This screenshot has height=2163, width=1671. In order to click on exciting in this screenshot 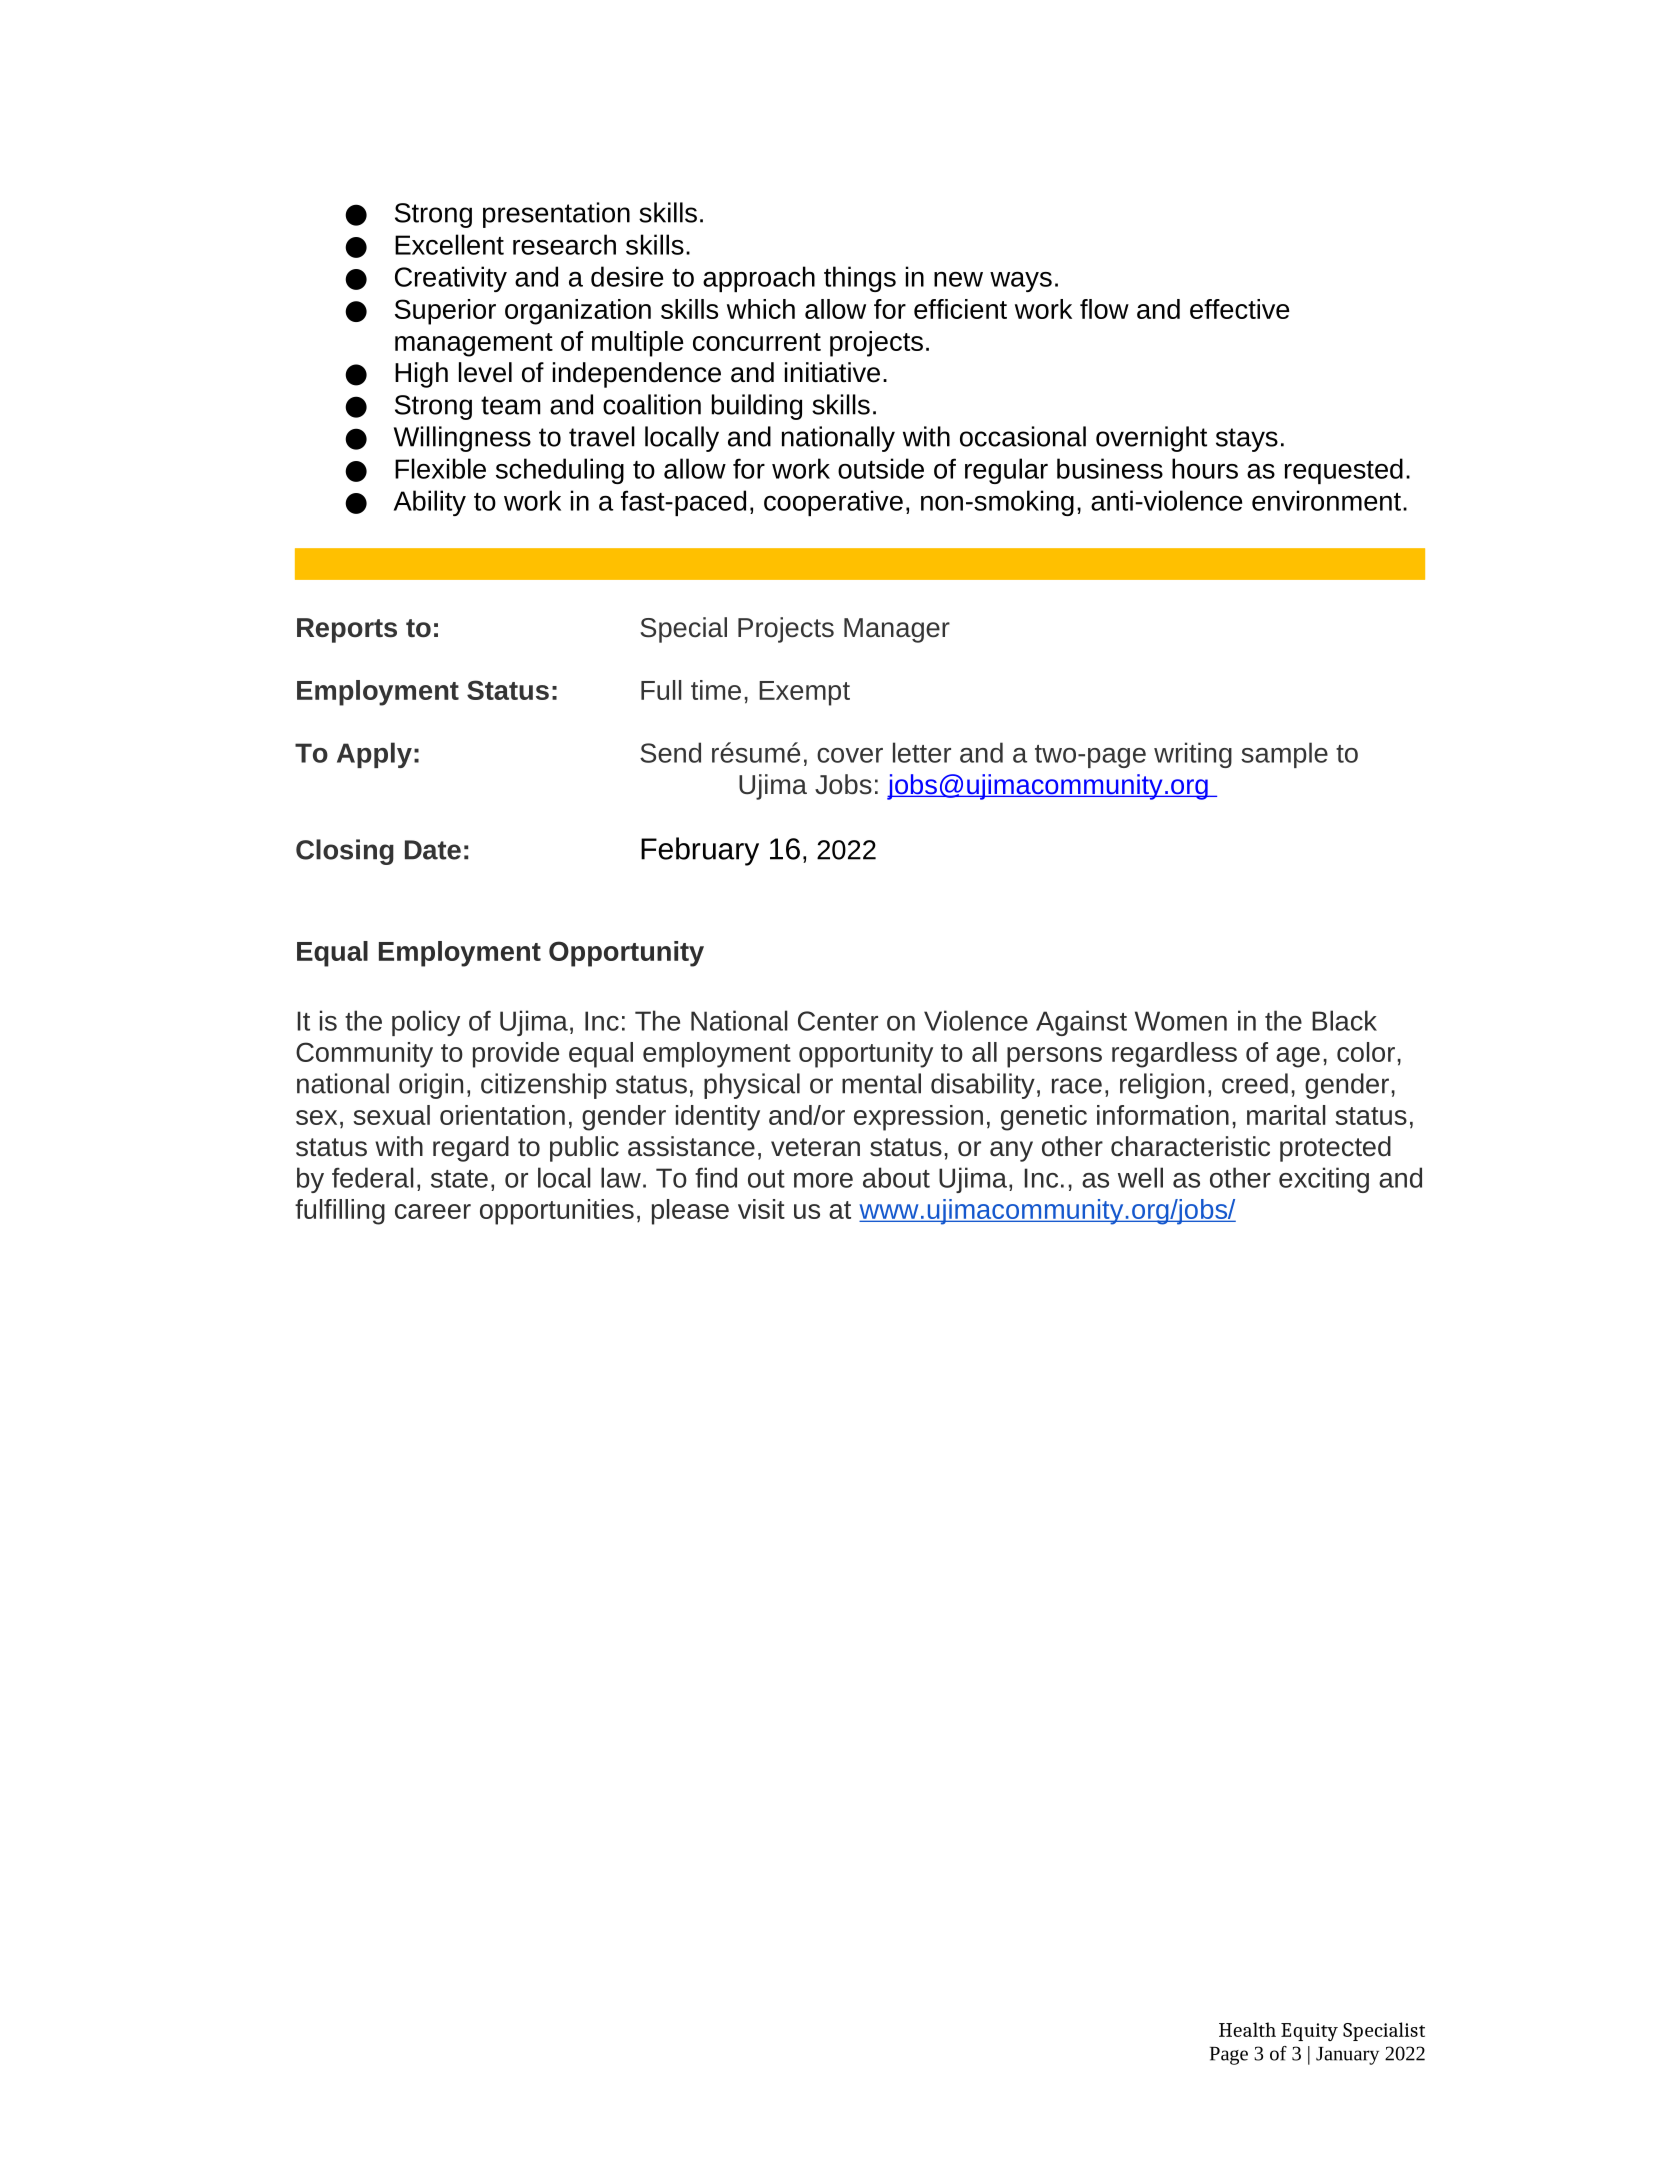, I will do `click(1324, 1180)`.
